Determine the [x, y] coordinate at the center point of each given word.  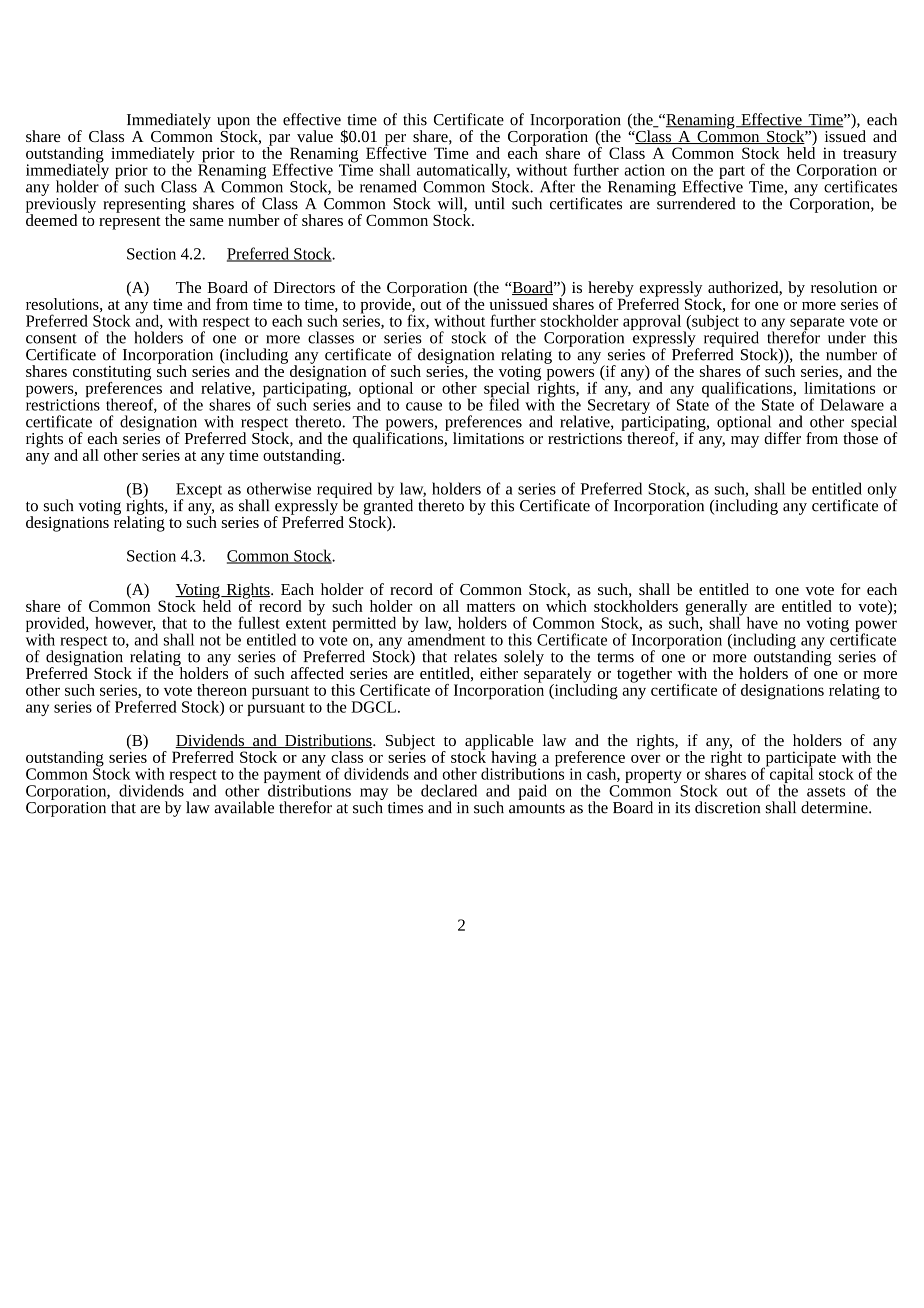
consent [51, 339]
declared [449, 790]
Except [199, 491]
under [847, 337]
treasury [870, 157]
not [210, 641]
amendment [446, 638]
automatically [462, 173]
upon [235, 124]
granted [388, 507]
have [762, 623]
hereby [611, 290]
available [244, 807]
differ [782, 438]
